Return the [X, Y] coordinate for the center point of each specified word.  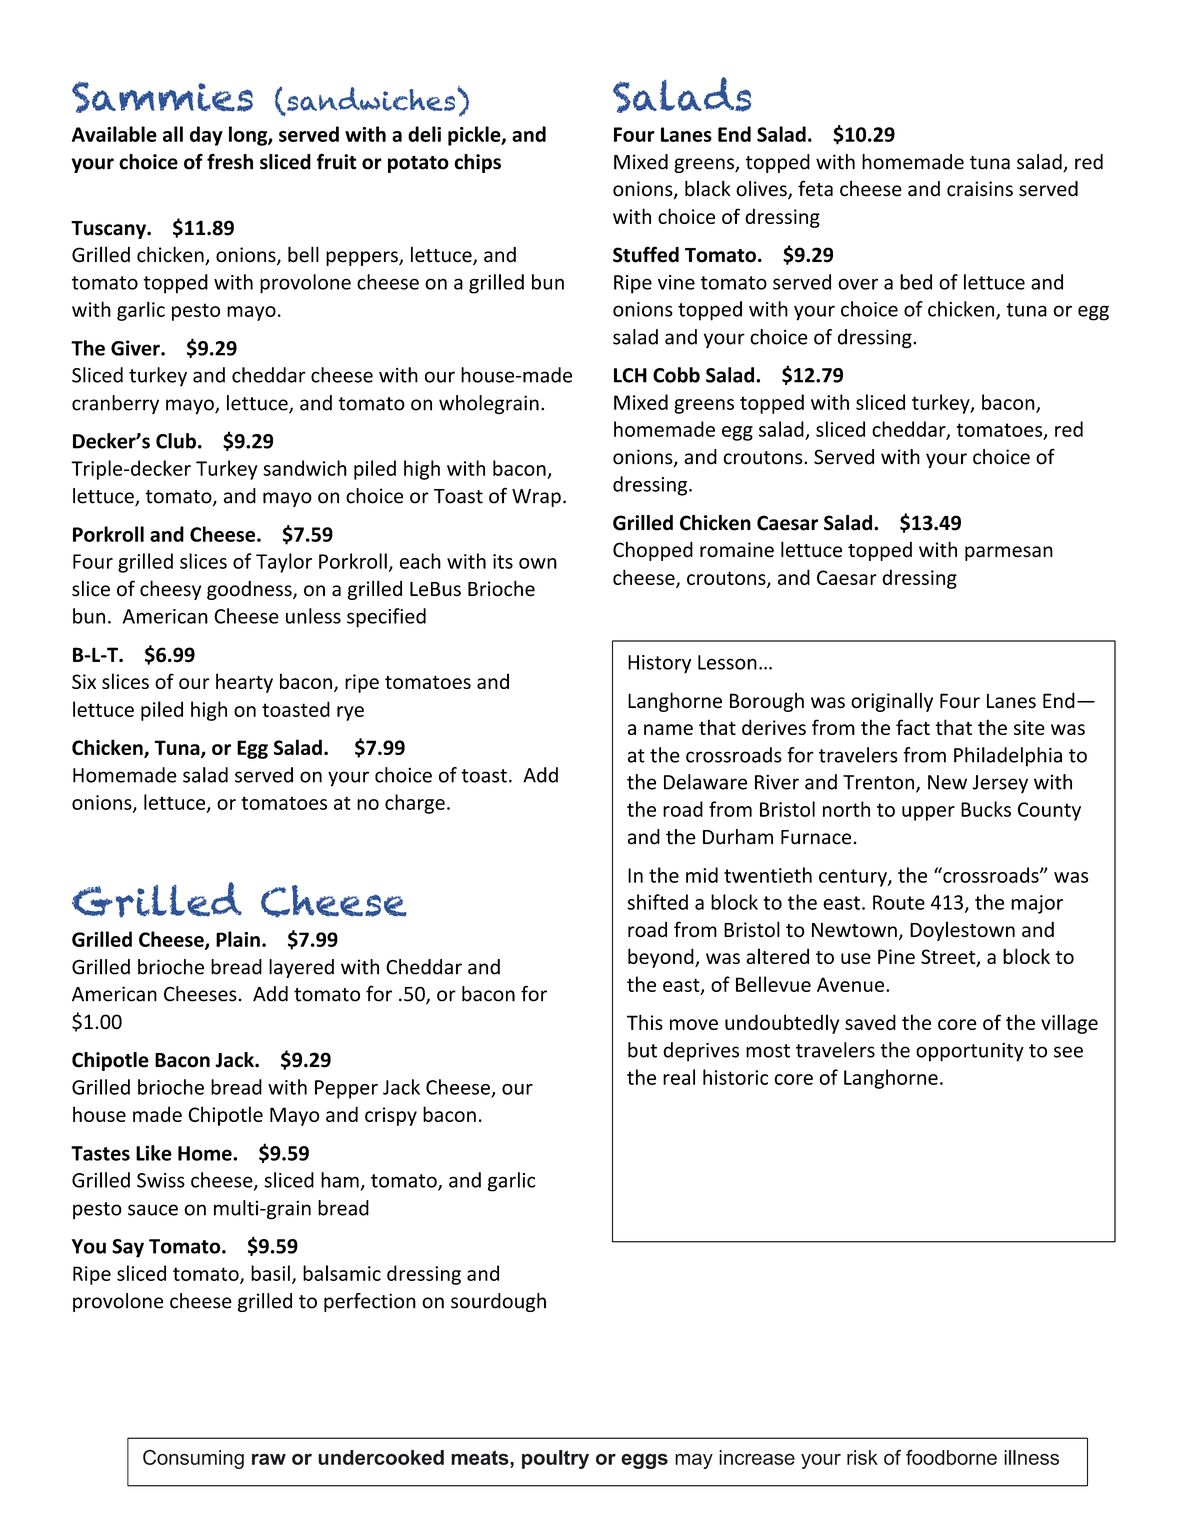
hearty [244, 683]
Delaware [705, 782]
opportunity [970, 1052]
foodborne [951, 1457]
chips [477, 163]
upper [928, 813]
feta [815, 188]
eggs [644, 1461]
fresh [230, 161]
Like [154, 1153]
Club [176, 441]
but [642, 1050]
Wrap [536, 498]
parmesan [1009, 553]
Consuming [193, 1459]
